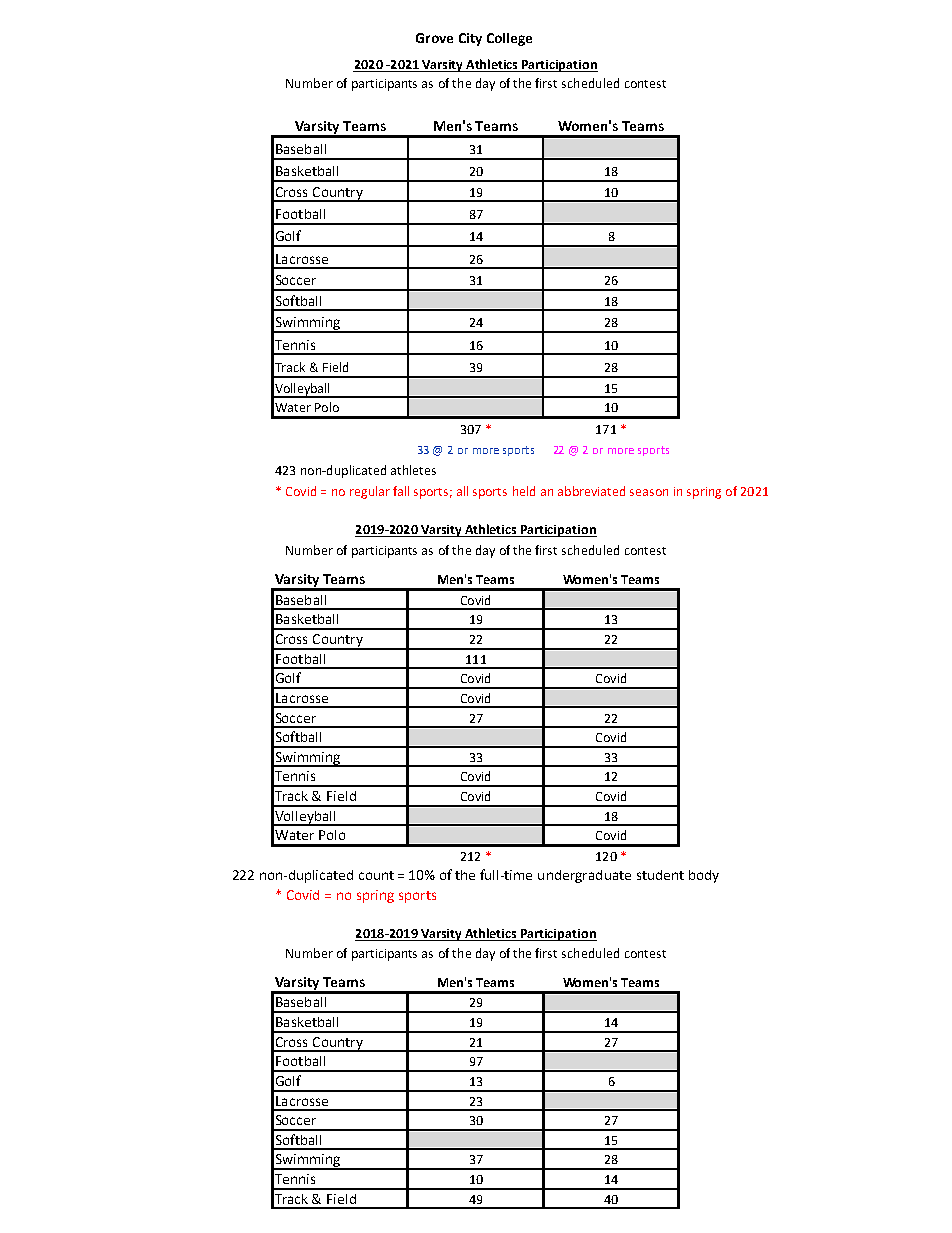 The image size is (952, 1233). Describe the element at coordinates (660, 875) in the screenshot. I see `student` at that location.
